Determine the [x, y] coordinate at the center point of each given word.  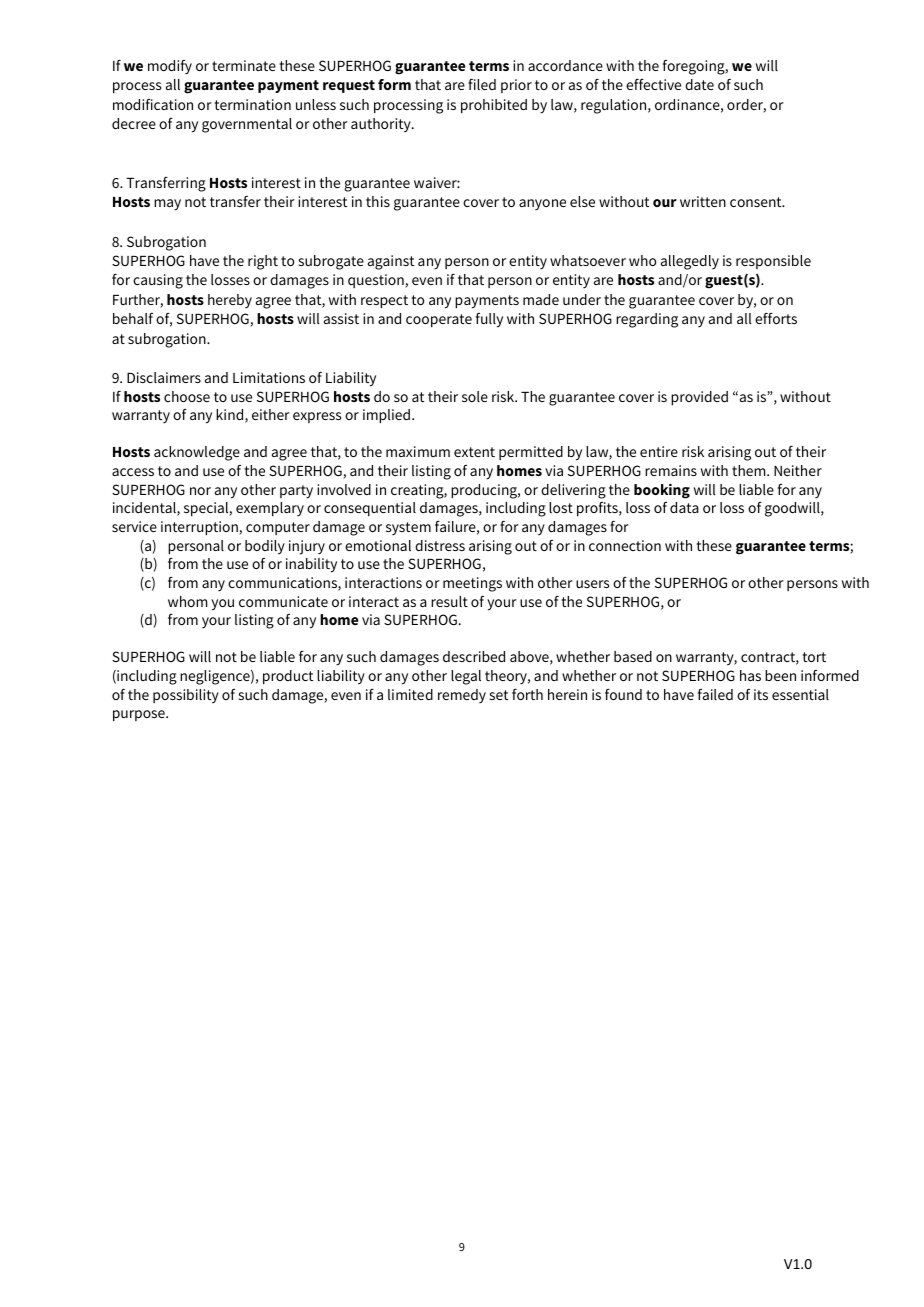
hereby [230, 301]
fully [489, 320]
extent [474, 452]
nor [200, 491]
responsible [773, 262]
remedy [462, 696]
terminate [244, 65]
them [750, 470]
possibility [186, 696]
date [699, 84]
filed [482, 84]
